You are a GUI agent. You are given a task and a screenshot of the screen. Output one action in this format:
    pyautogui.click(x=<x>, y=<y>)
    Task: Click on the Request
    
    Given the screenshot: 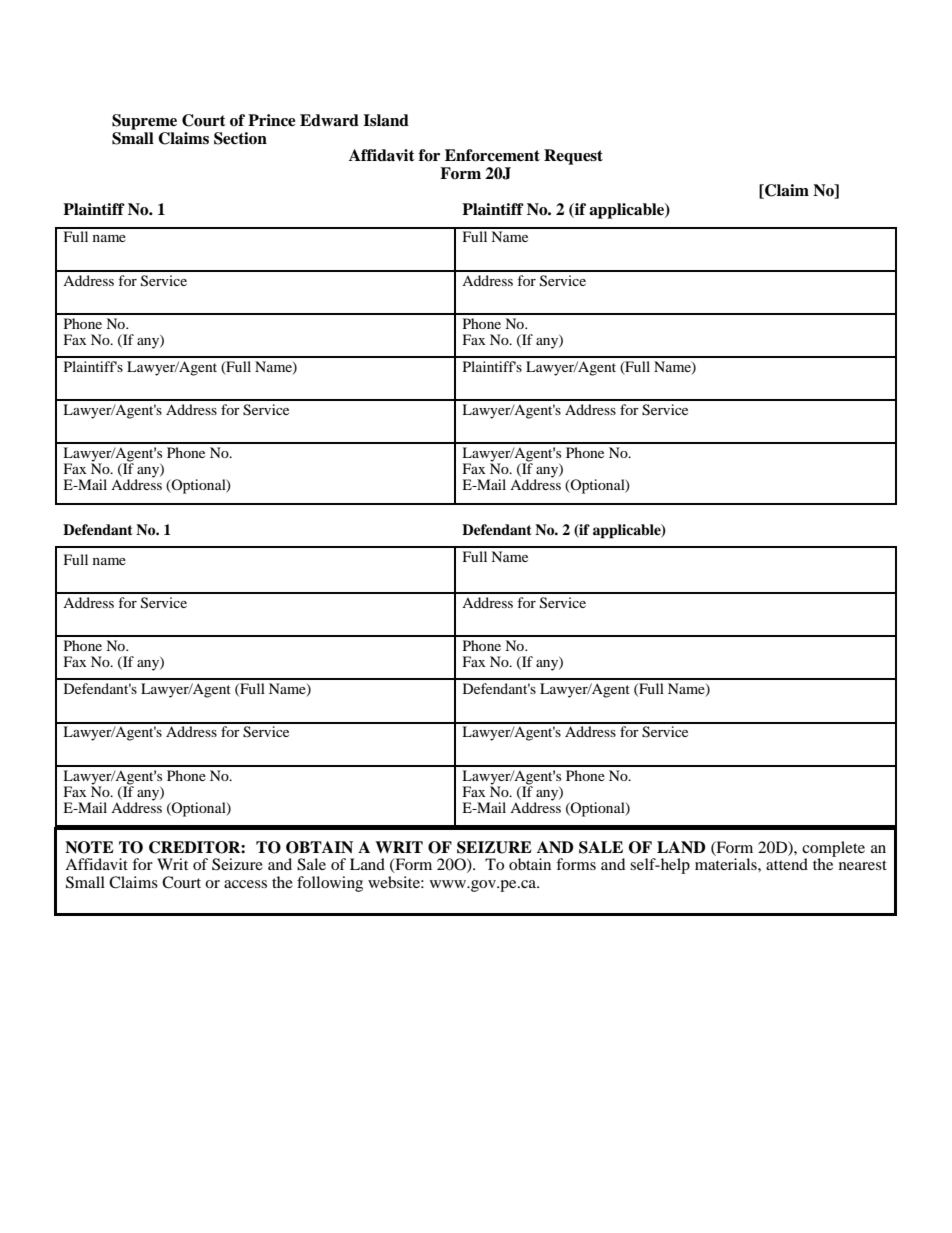 What is the action you would take?
    pyautogui.click(x=573, y=157)
